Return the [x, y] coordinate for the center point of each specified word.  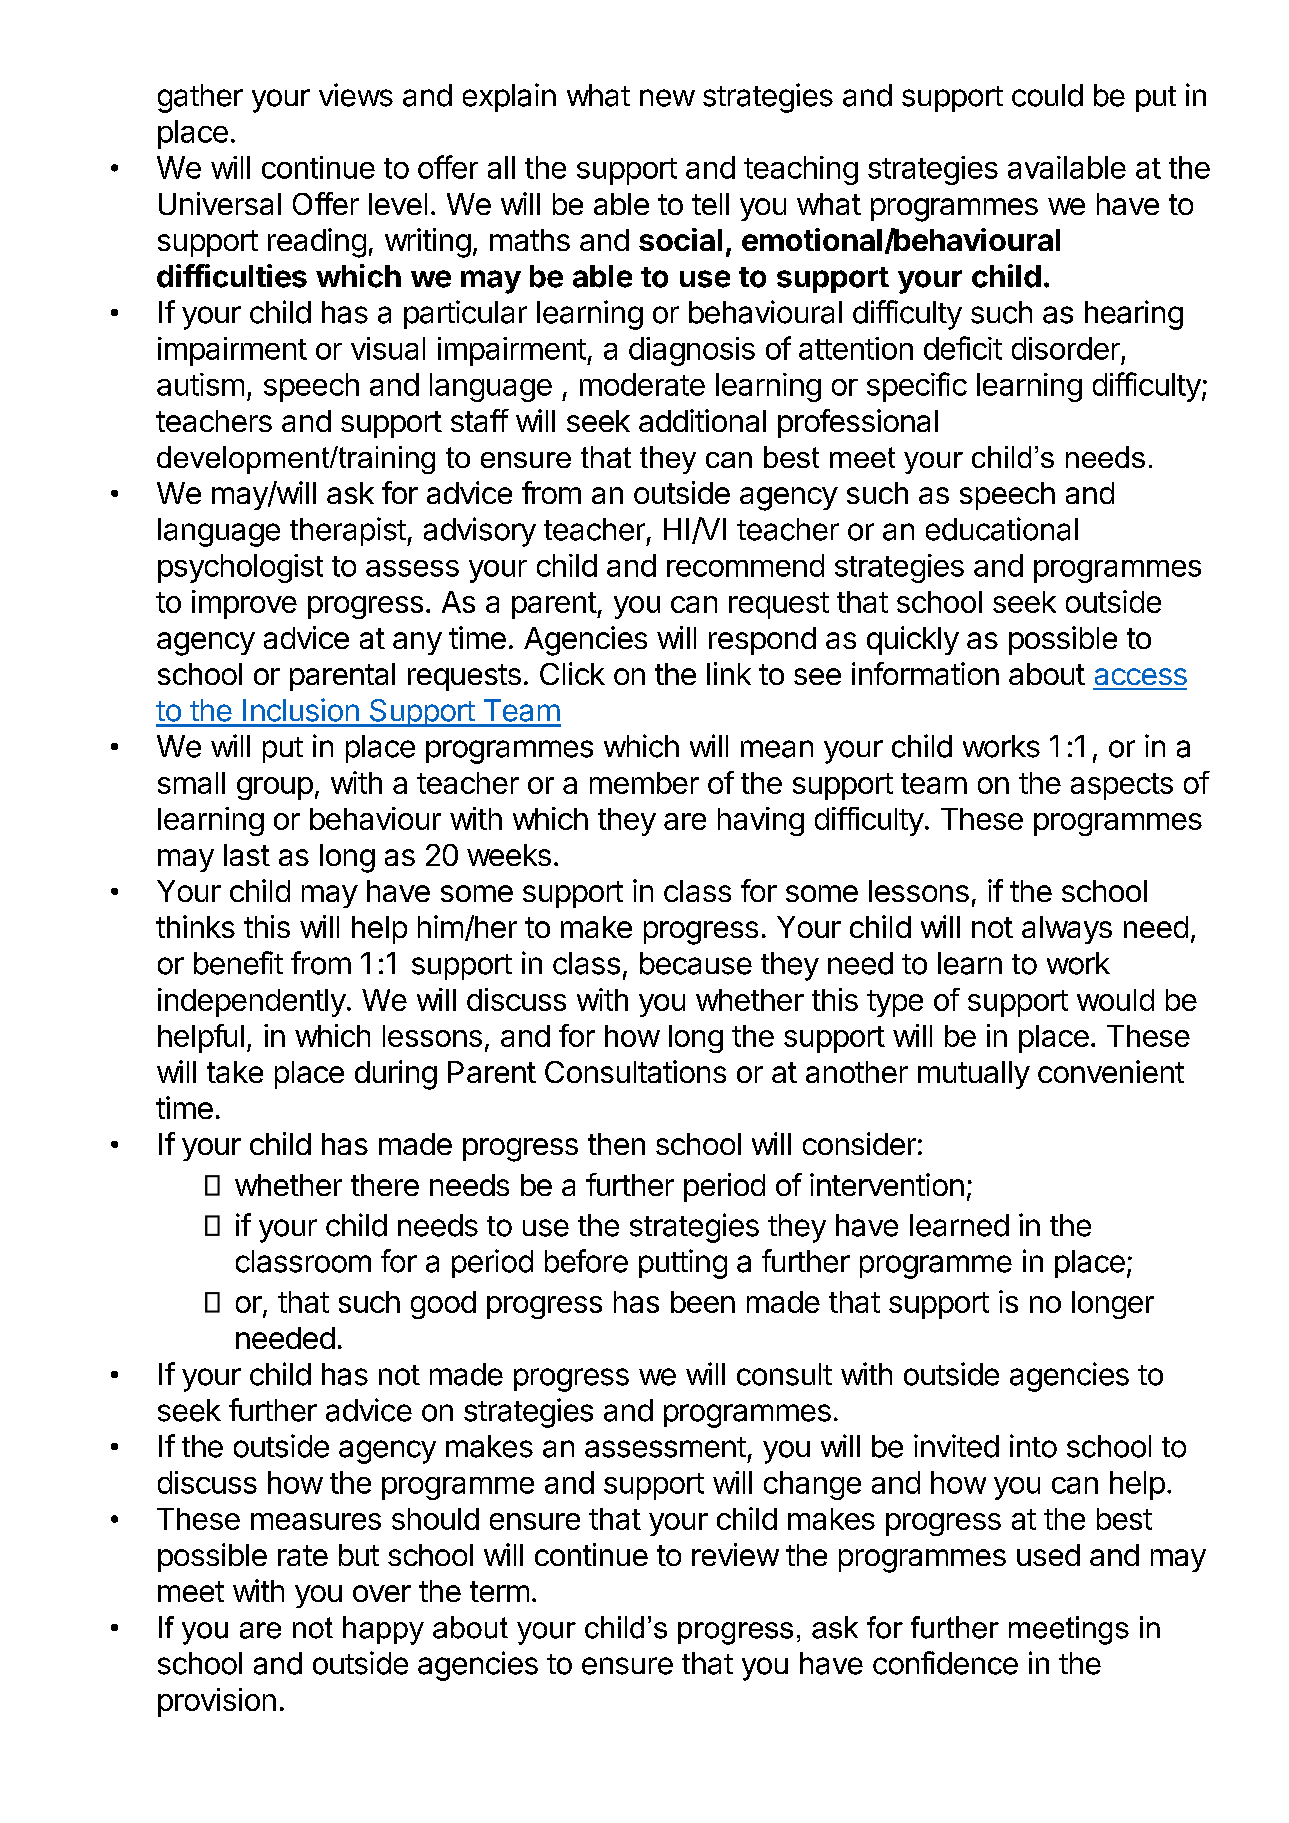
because [696, 963]
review [735, 1554]
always [1067, 930]
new [667, 98]
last [247, 855]
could [1047, 95]
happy [383, 1630]
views [356, 95]
